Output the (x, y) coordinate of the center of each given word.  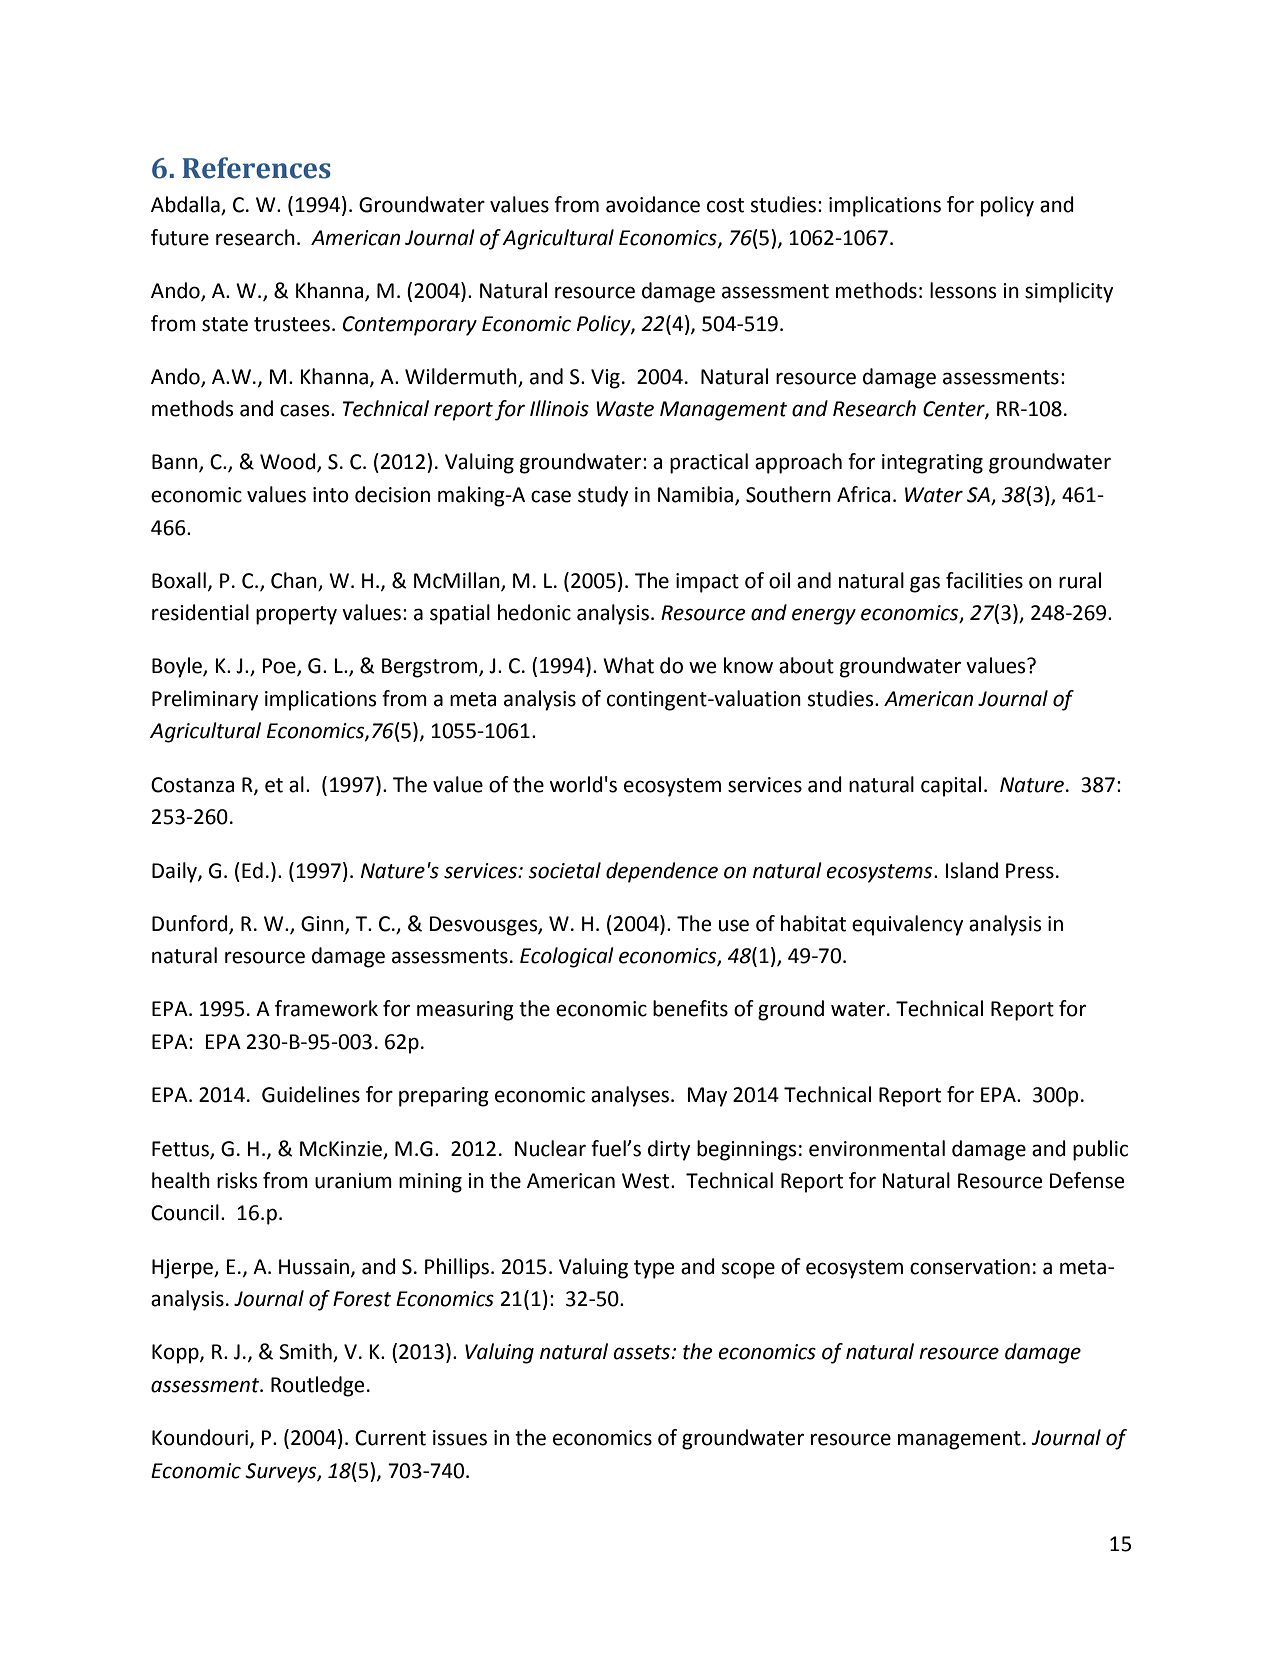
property (296, 615)
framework (326, 1008)
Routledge (317, 1386)
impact (707, 583)
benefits (690, 1008)
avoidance (653, 204)
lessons (963, 290)
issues (460, 1438)
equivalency (907, 925)
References (256, 168)
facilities (984, 580)
